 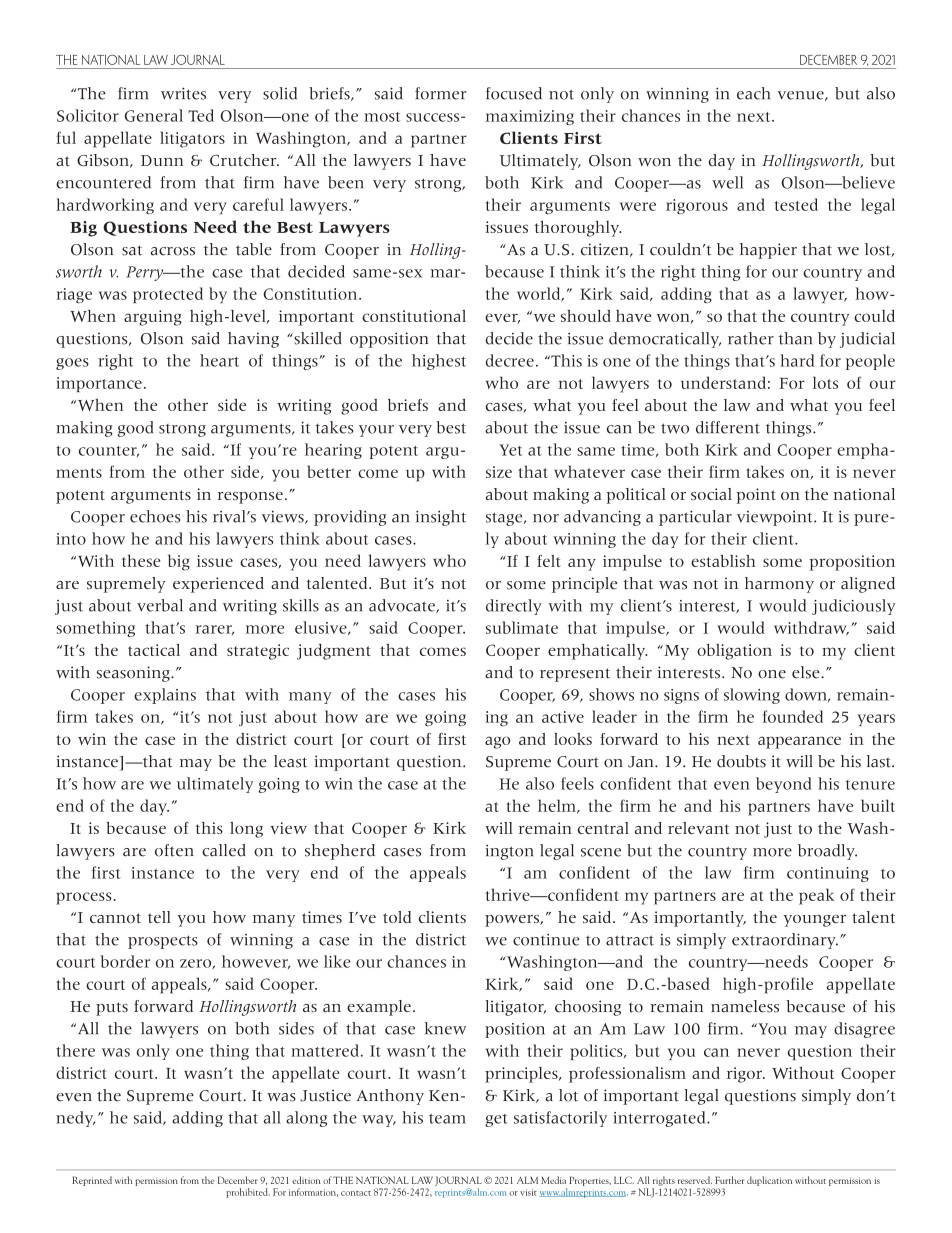 I want to click on maximizing, so click(x=530, y=117).
